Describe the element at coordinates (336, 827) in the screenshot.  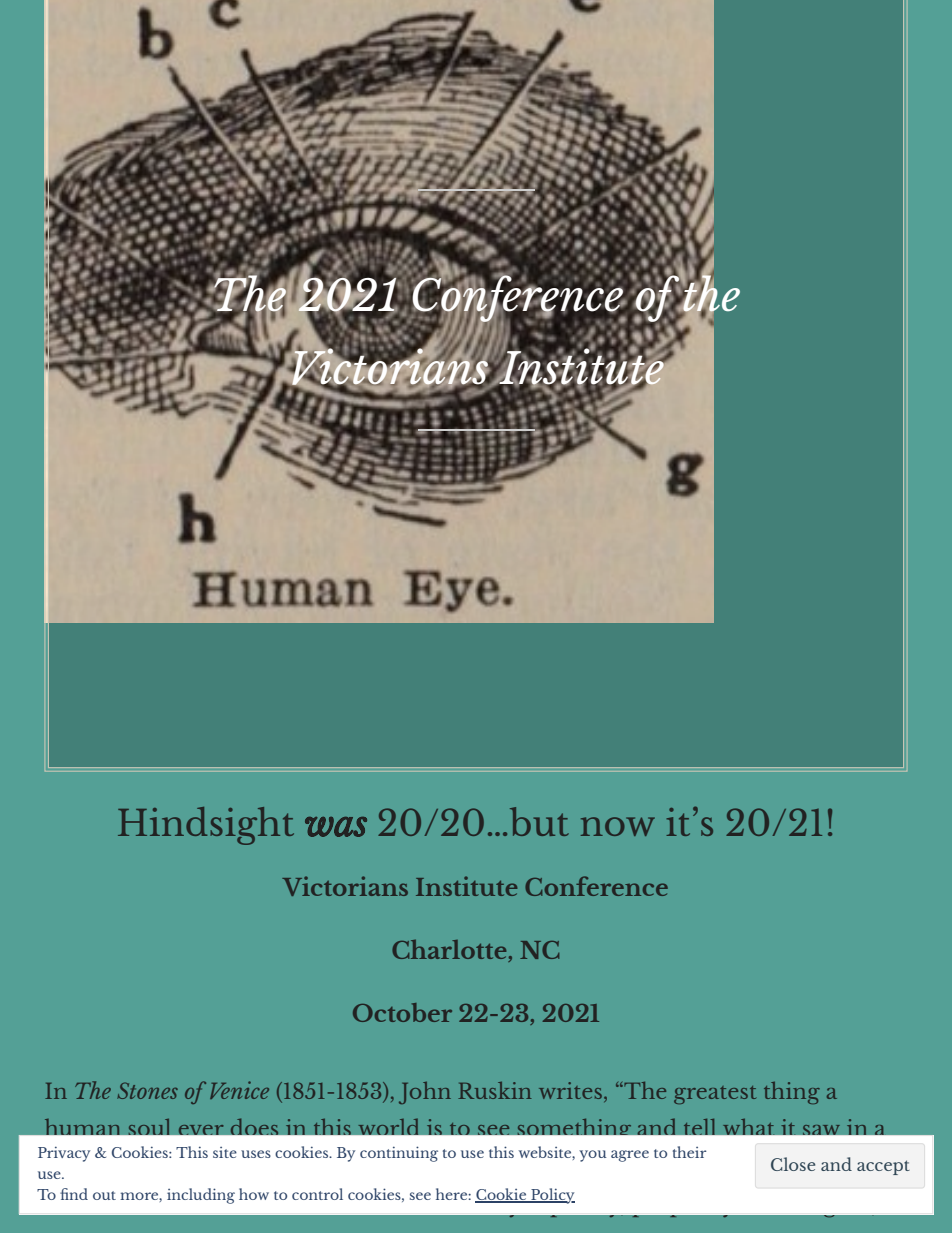
I see `was` at that location.
